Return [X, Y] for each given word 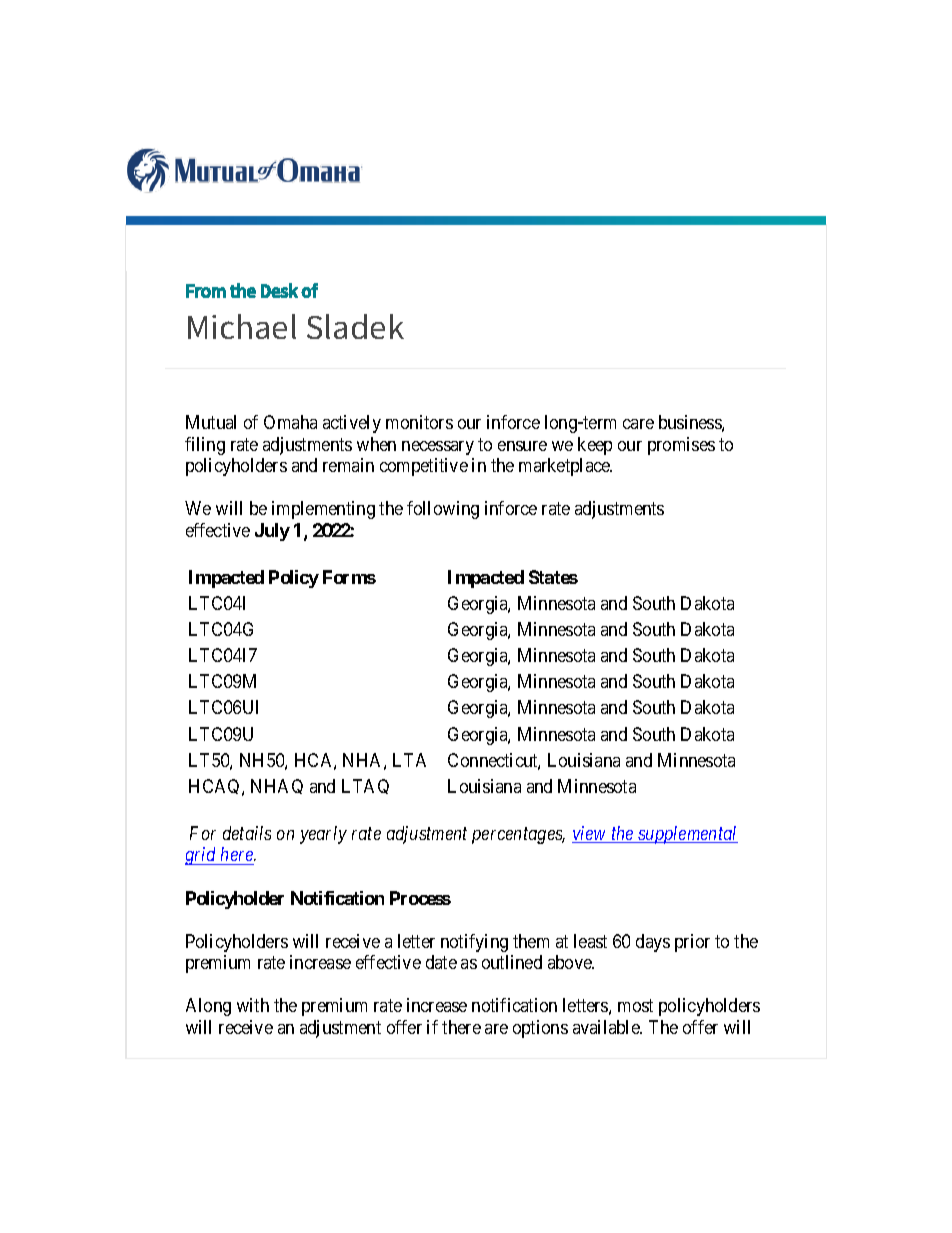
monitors [419, 422]
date [441, 962]
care [638, 424]
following [443, 510]
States [553, 577]
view [590, 834]
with [253, 1005]
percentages [518, 835]
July [272, 532]
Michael [242, 326]
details [247, 833]
